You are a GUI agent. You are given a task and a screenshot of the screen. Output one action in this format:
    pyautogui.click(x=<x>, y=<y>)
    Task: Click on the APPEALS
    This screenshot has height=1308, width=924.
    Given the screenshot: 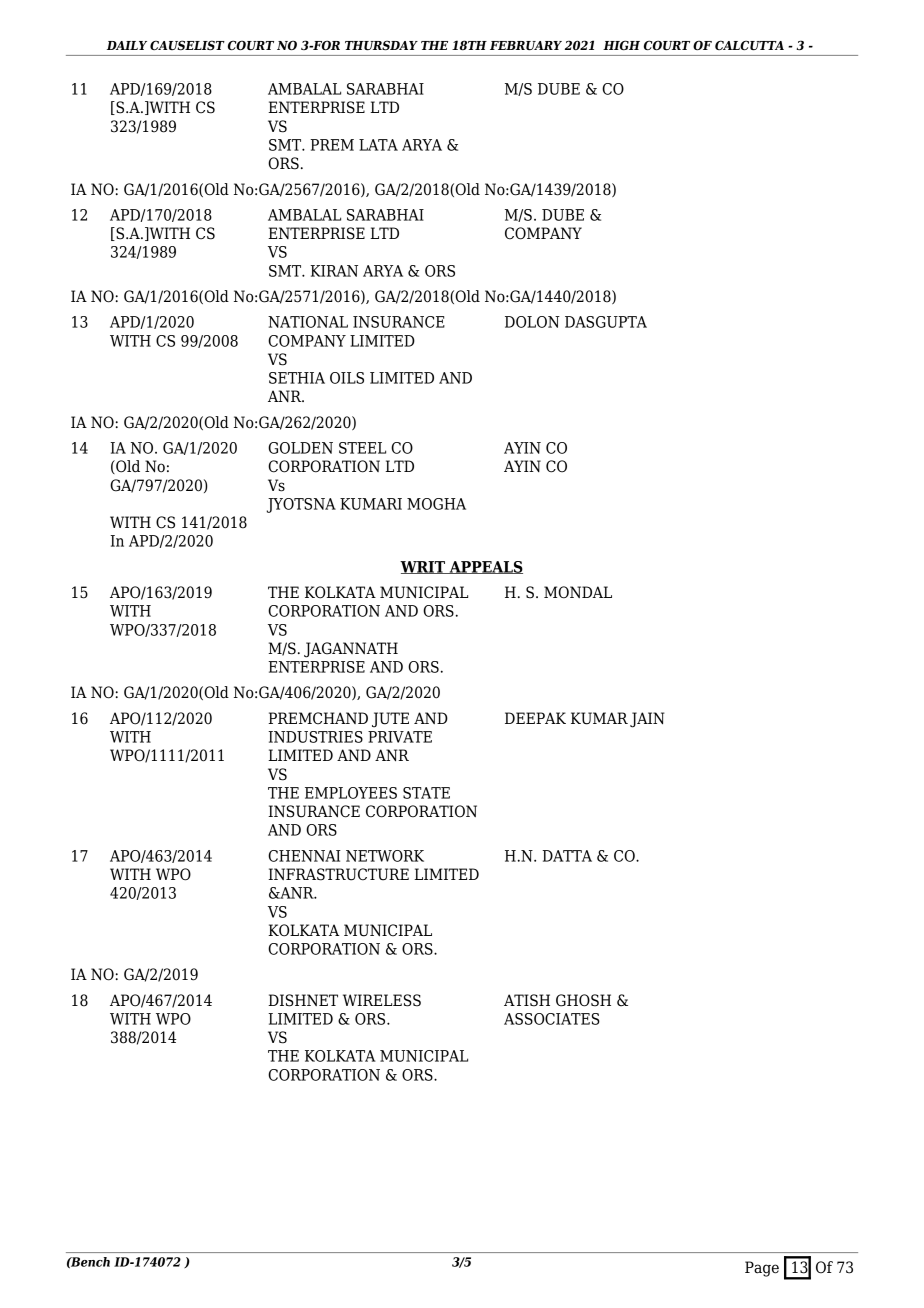 What is the action you would take?
    pyautogui.click(x=485, y=567)
